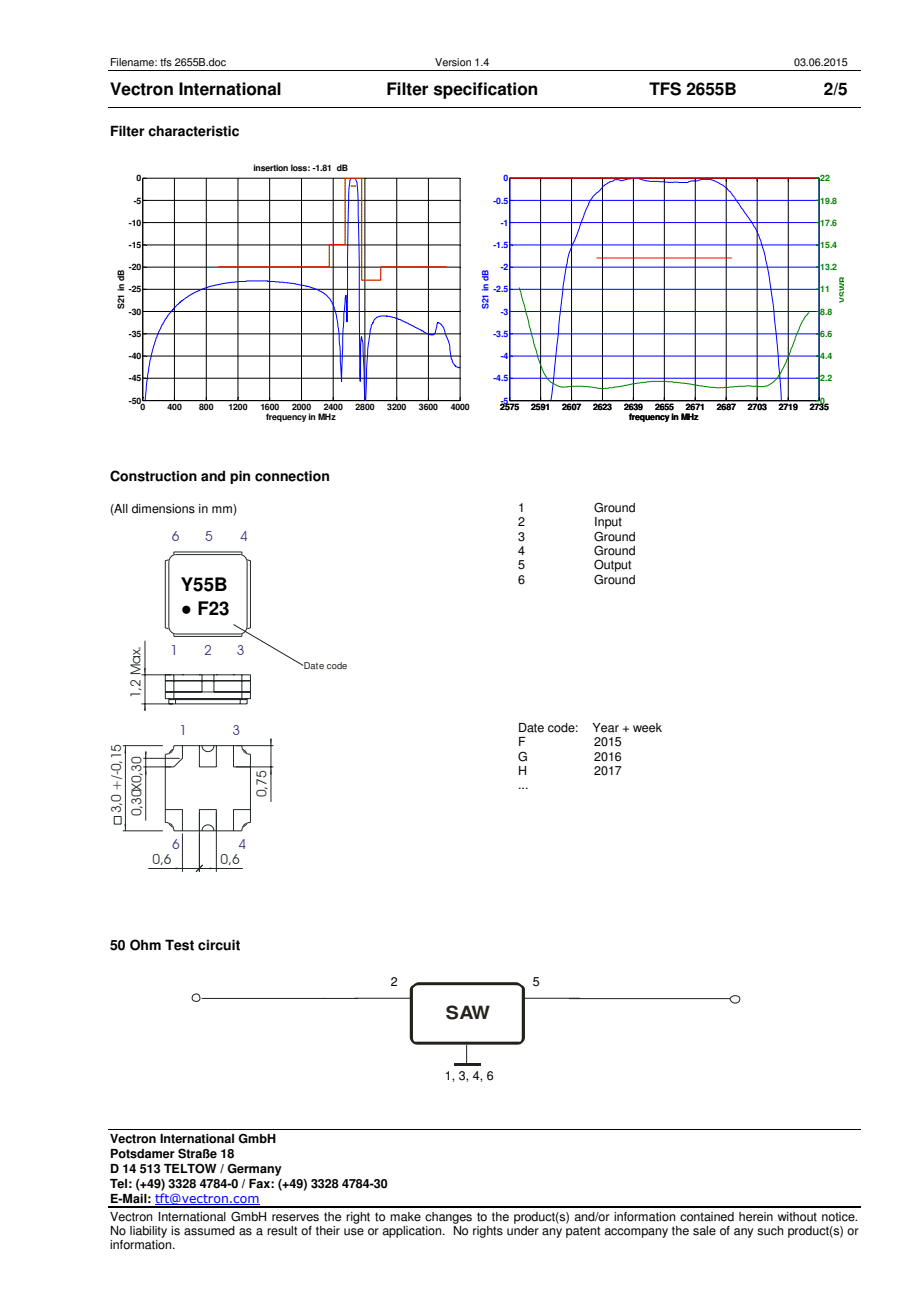 The height and width of the screenshot is (1308, 924). Describe the element at coordinates (605, 728) in the screenshot. I see `Year` at that location.
